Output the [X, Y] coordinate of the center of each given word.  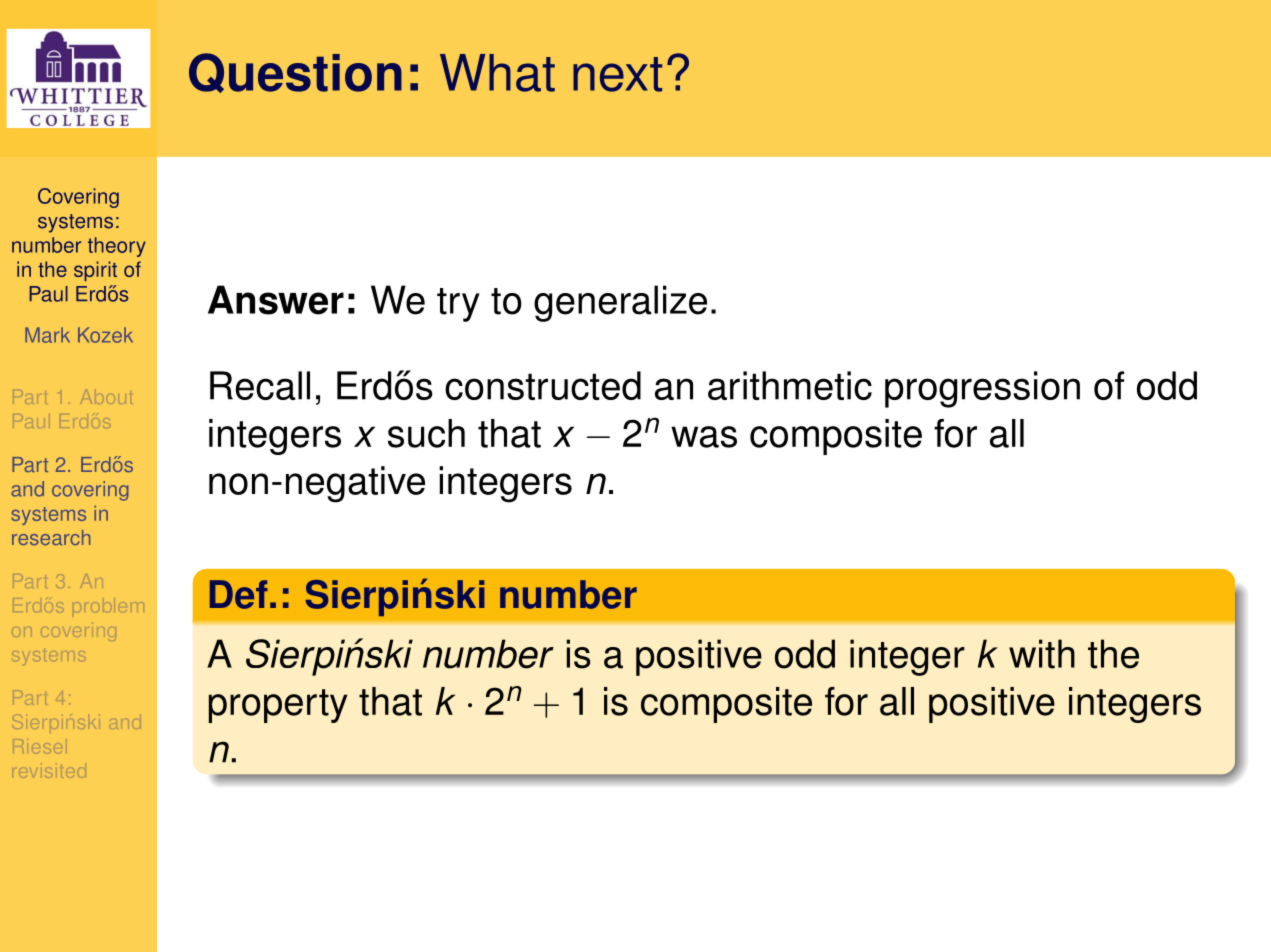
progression [982, 389]
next [617, 74]
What [497, 73]
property [278, 706]
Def [239, 594]
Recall [260, 385]
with [1042, 654]
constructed [543, 385]
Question [295, 73]
